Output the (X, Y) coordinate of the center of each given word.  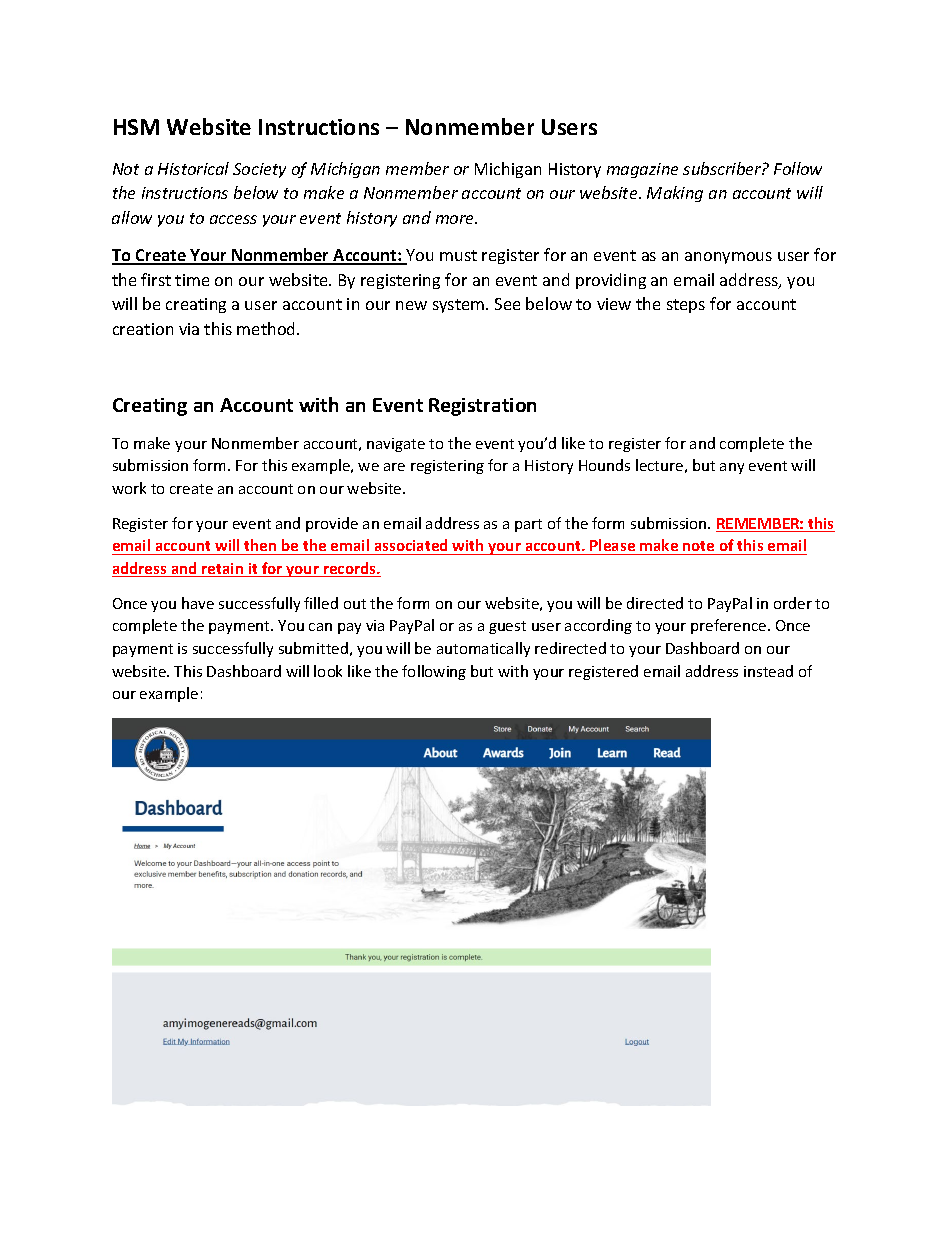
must (458, 255)
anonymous (728, 258)
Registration (482, 407)
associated (411, 545)
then (260, 545)
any (732, 468)
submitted (313, 648)
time (192, 280)
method (267, 328)
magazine (642, 170)
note (698, 546)
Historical (193, 168)
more (456, 219)
